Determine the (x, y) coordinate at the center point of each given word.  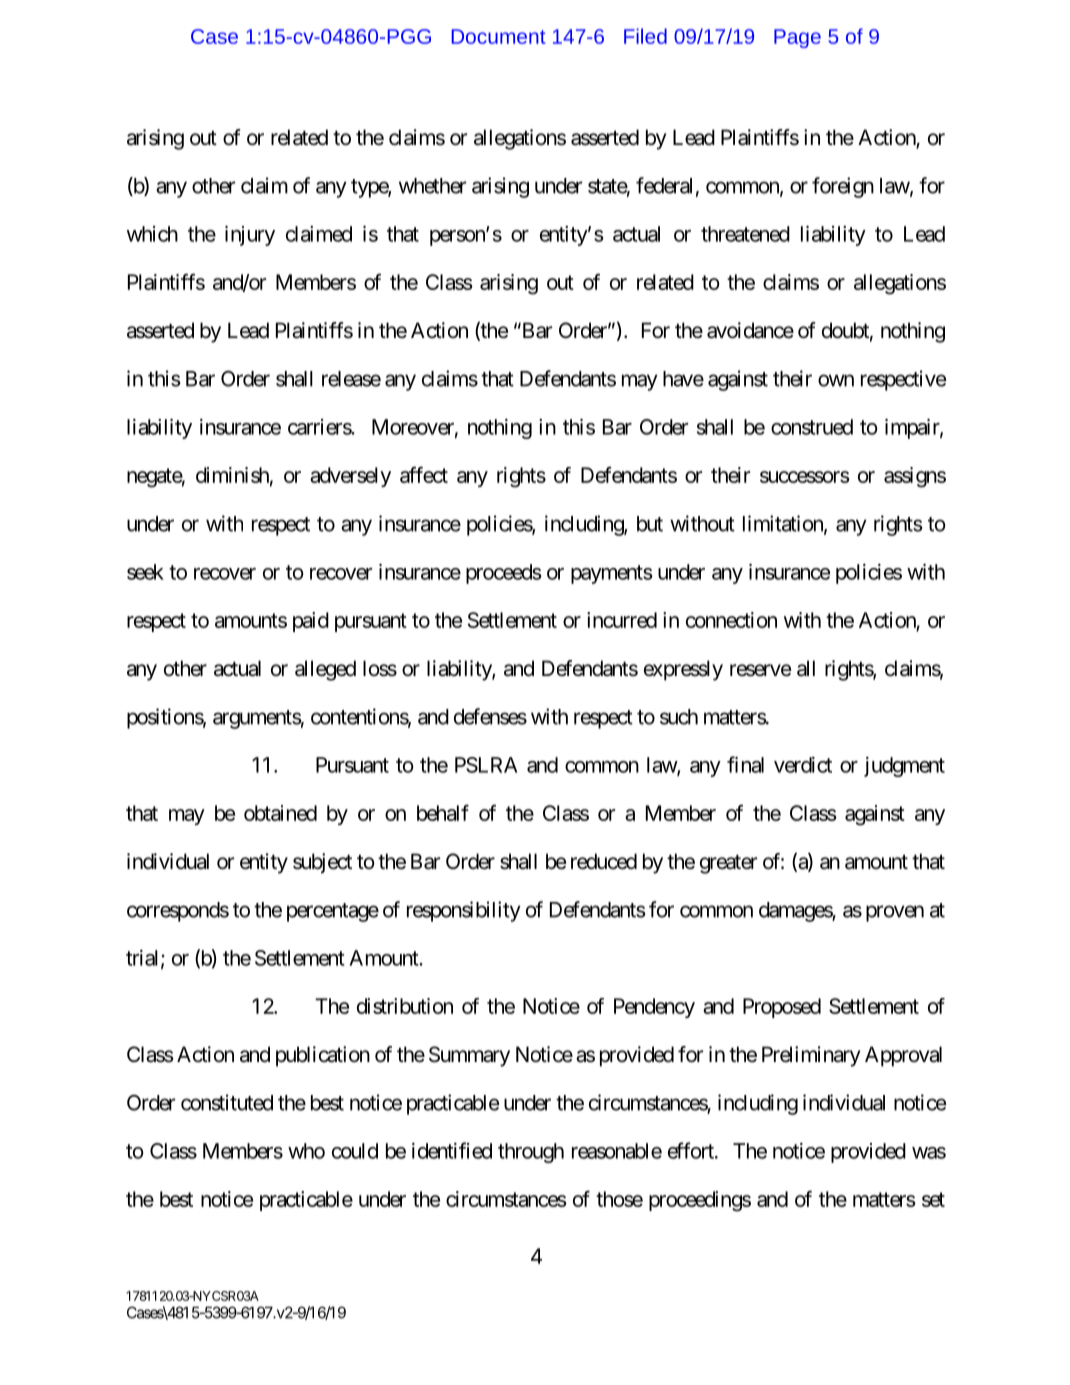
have (683, 379)
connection (731, 620)
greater (728, 864)
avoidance (750, 330)
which (152, 234)
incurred (622, 620)
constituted (227, 1102)
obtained (280, 813)
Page (797, 38)
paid (311, 622)
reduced (604, 861)
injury (250, 236)
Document (499, 36)
